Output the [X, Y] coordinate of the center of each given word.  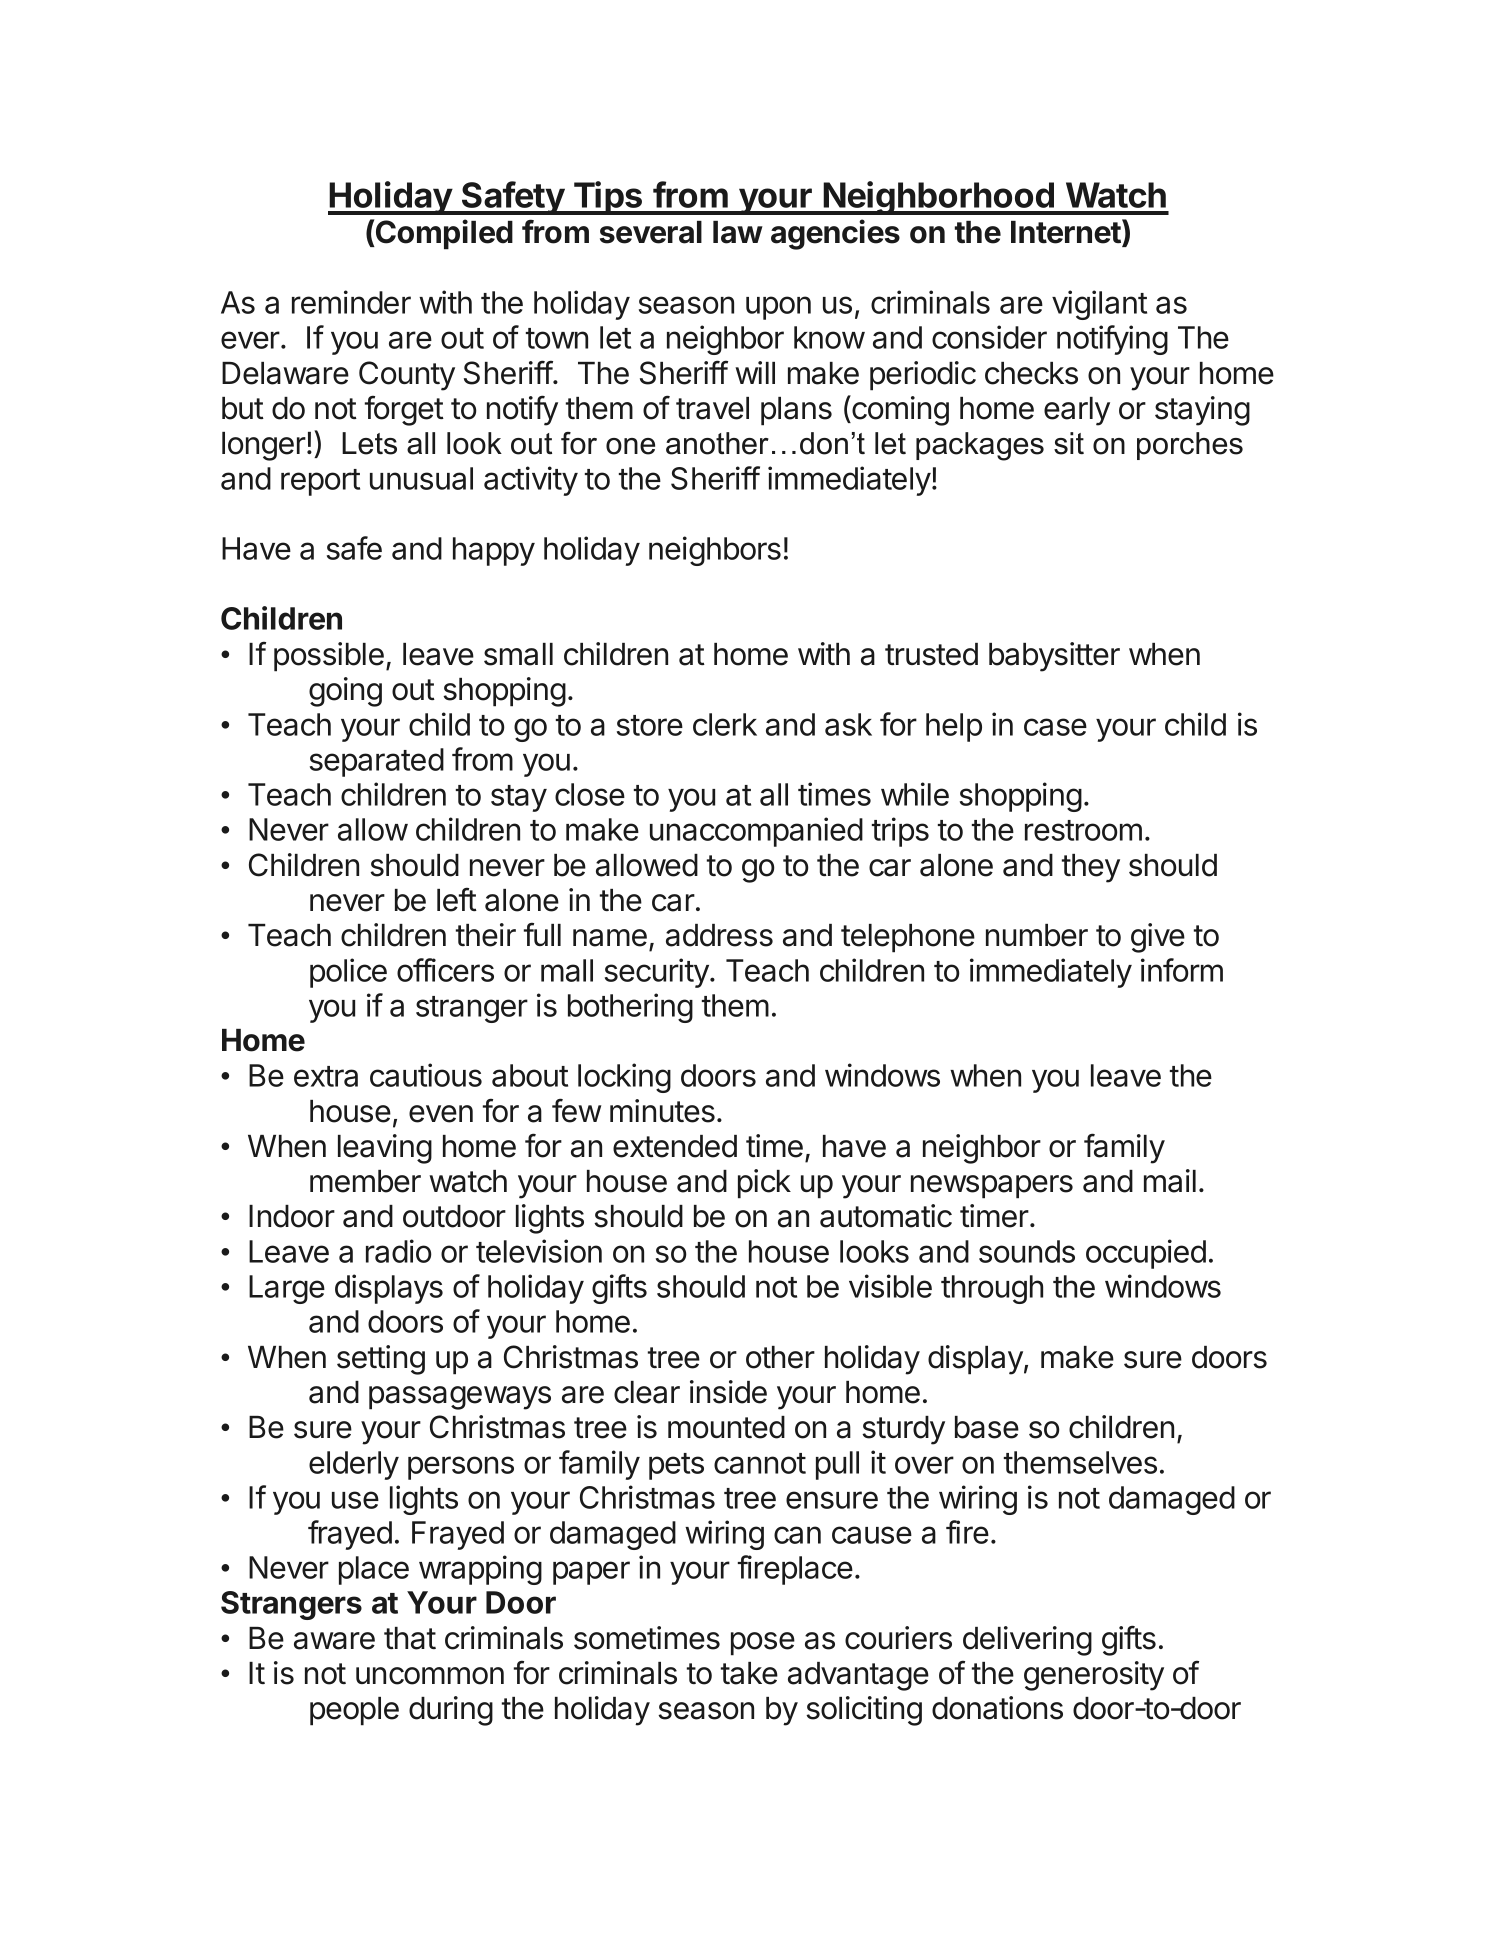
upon [778, 308]
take [749, 1673]
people [354, 1711]
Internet [1067, 232]
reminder [351, 302]
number [1037, 935]
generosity [1094, 1676]
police [348, 973]
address [719, 935]
